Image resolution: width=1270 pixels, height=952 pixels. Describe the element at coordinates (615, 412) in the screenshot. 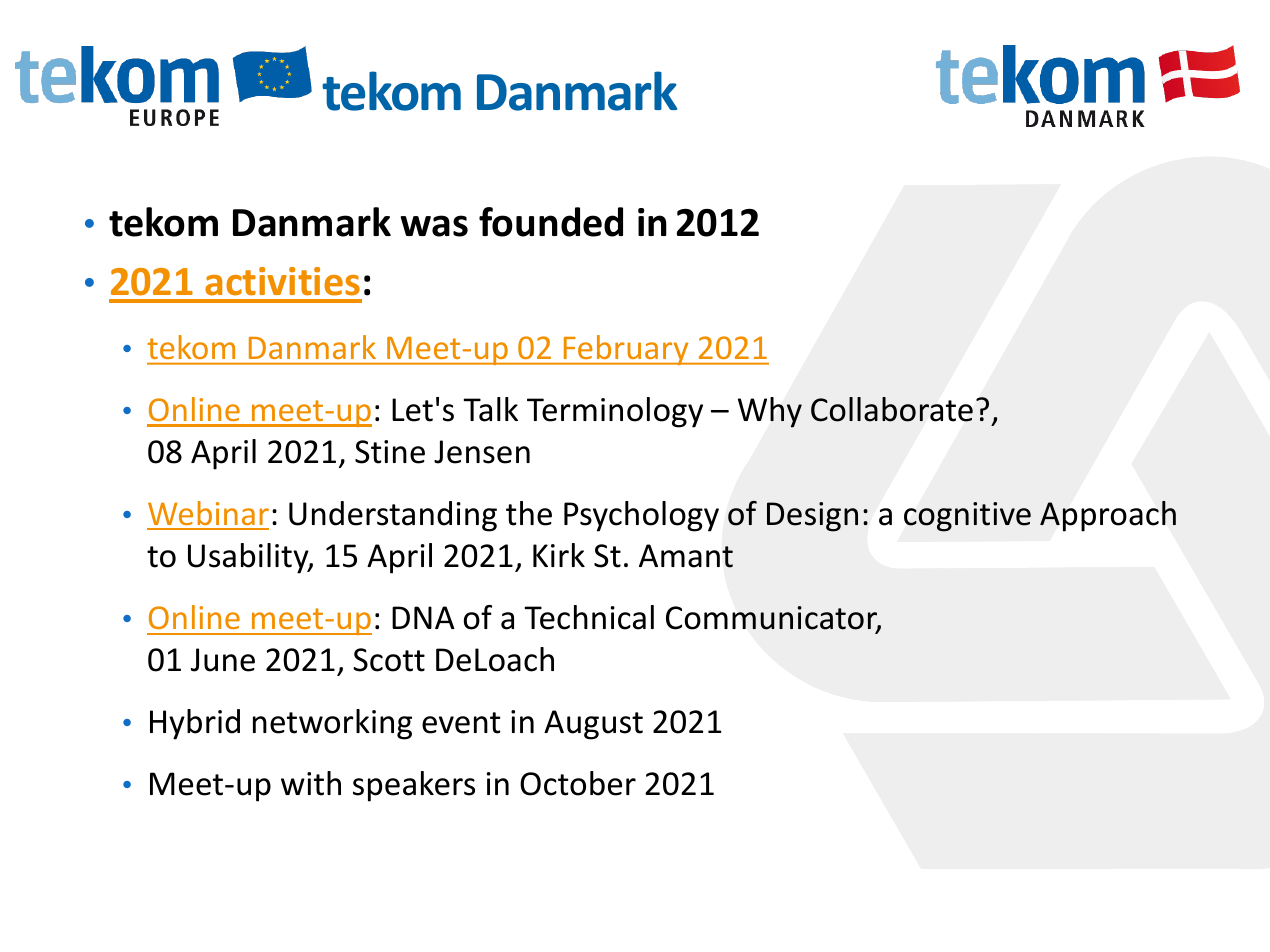

I see `Terminology` at that location.
